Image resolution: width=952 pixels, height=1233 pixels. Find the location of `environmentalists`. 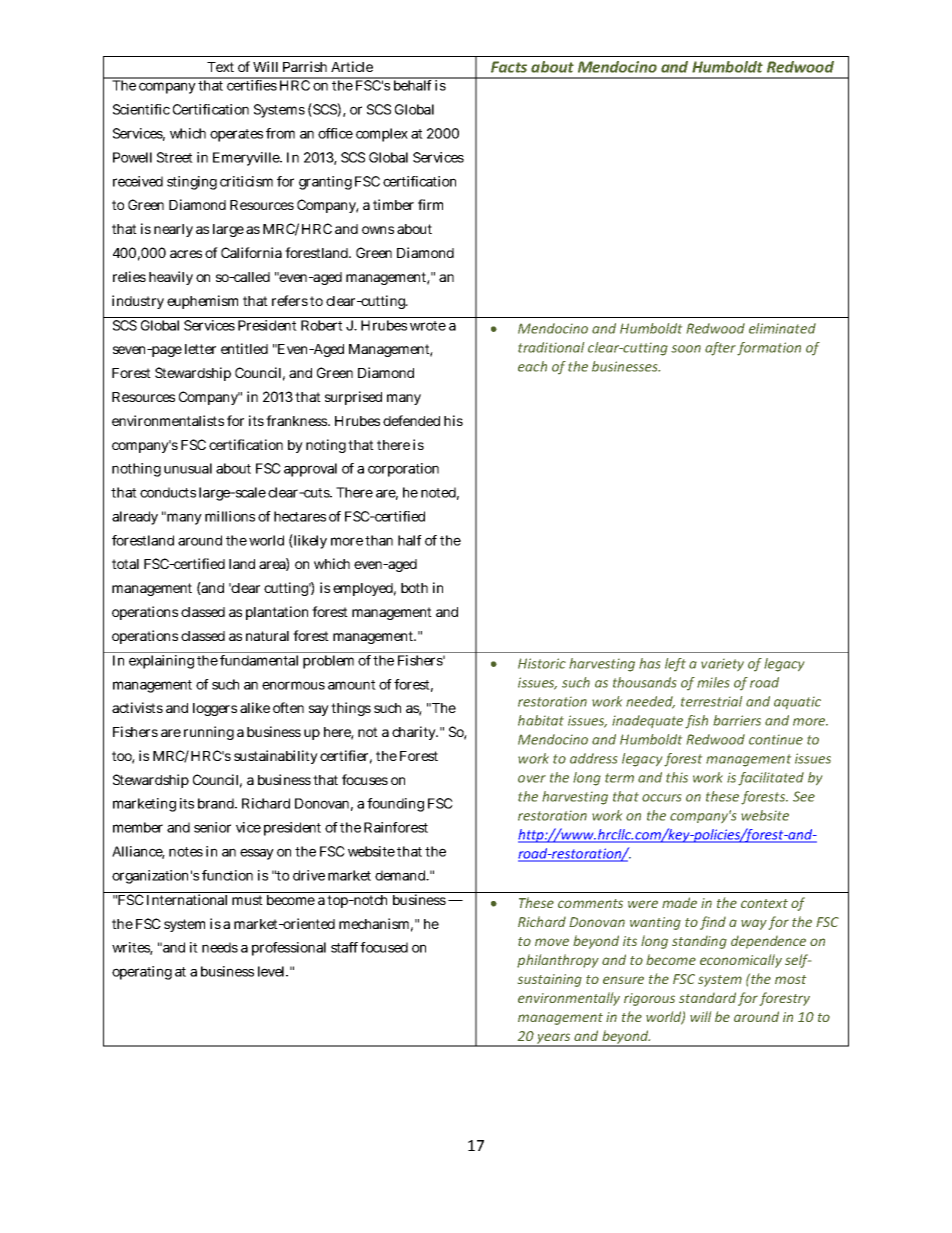

environmentalists is located at coordinates (168, 420).
